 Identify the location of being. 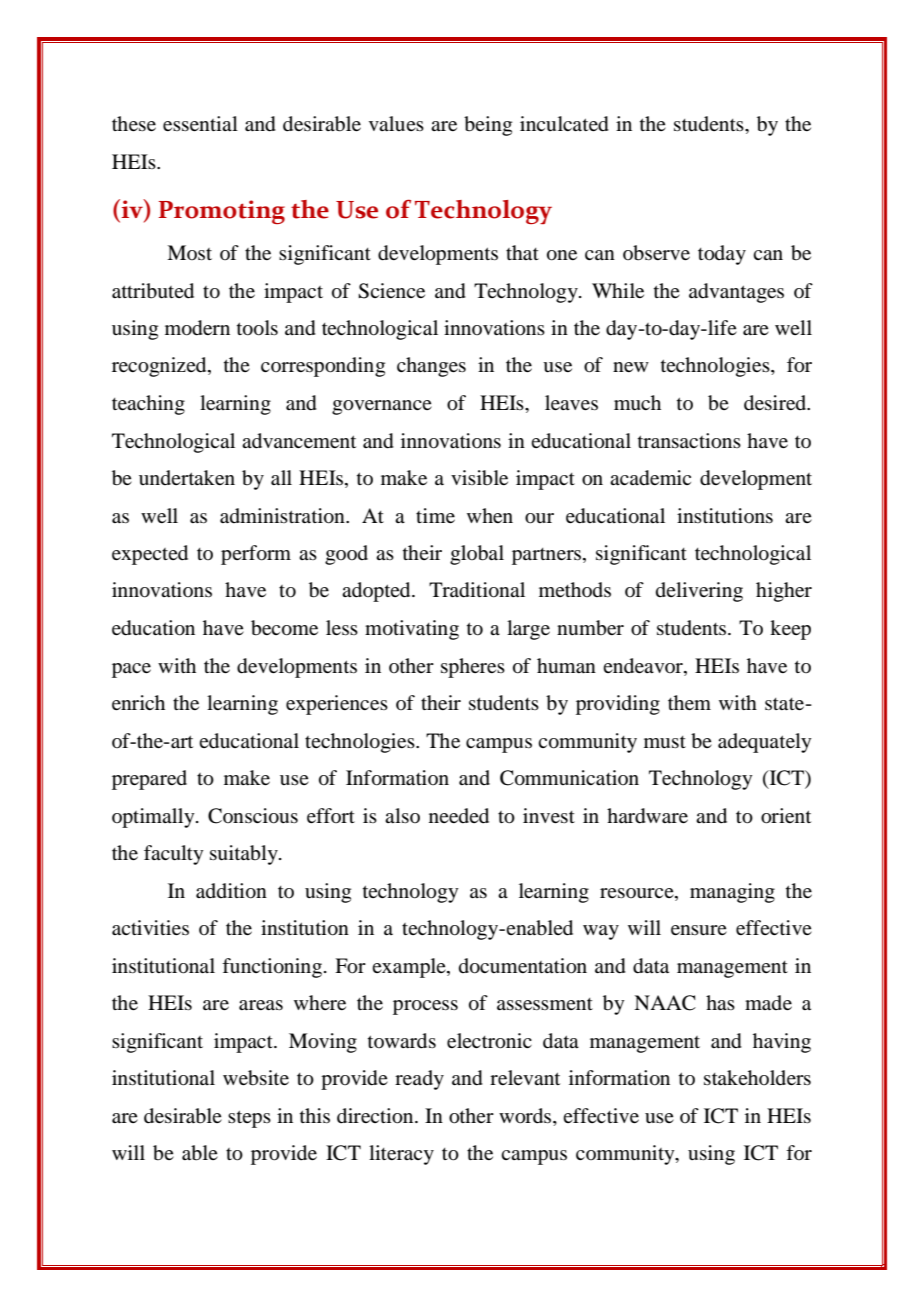
(488, 126).
